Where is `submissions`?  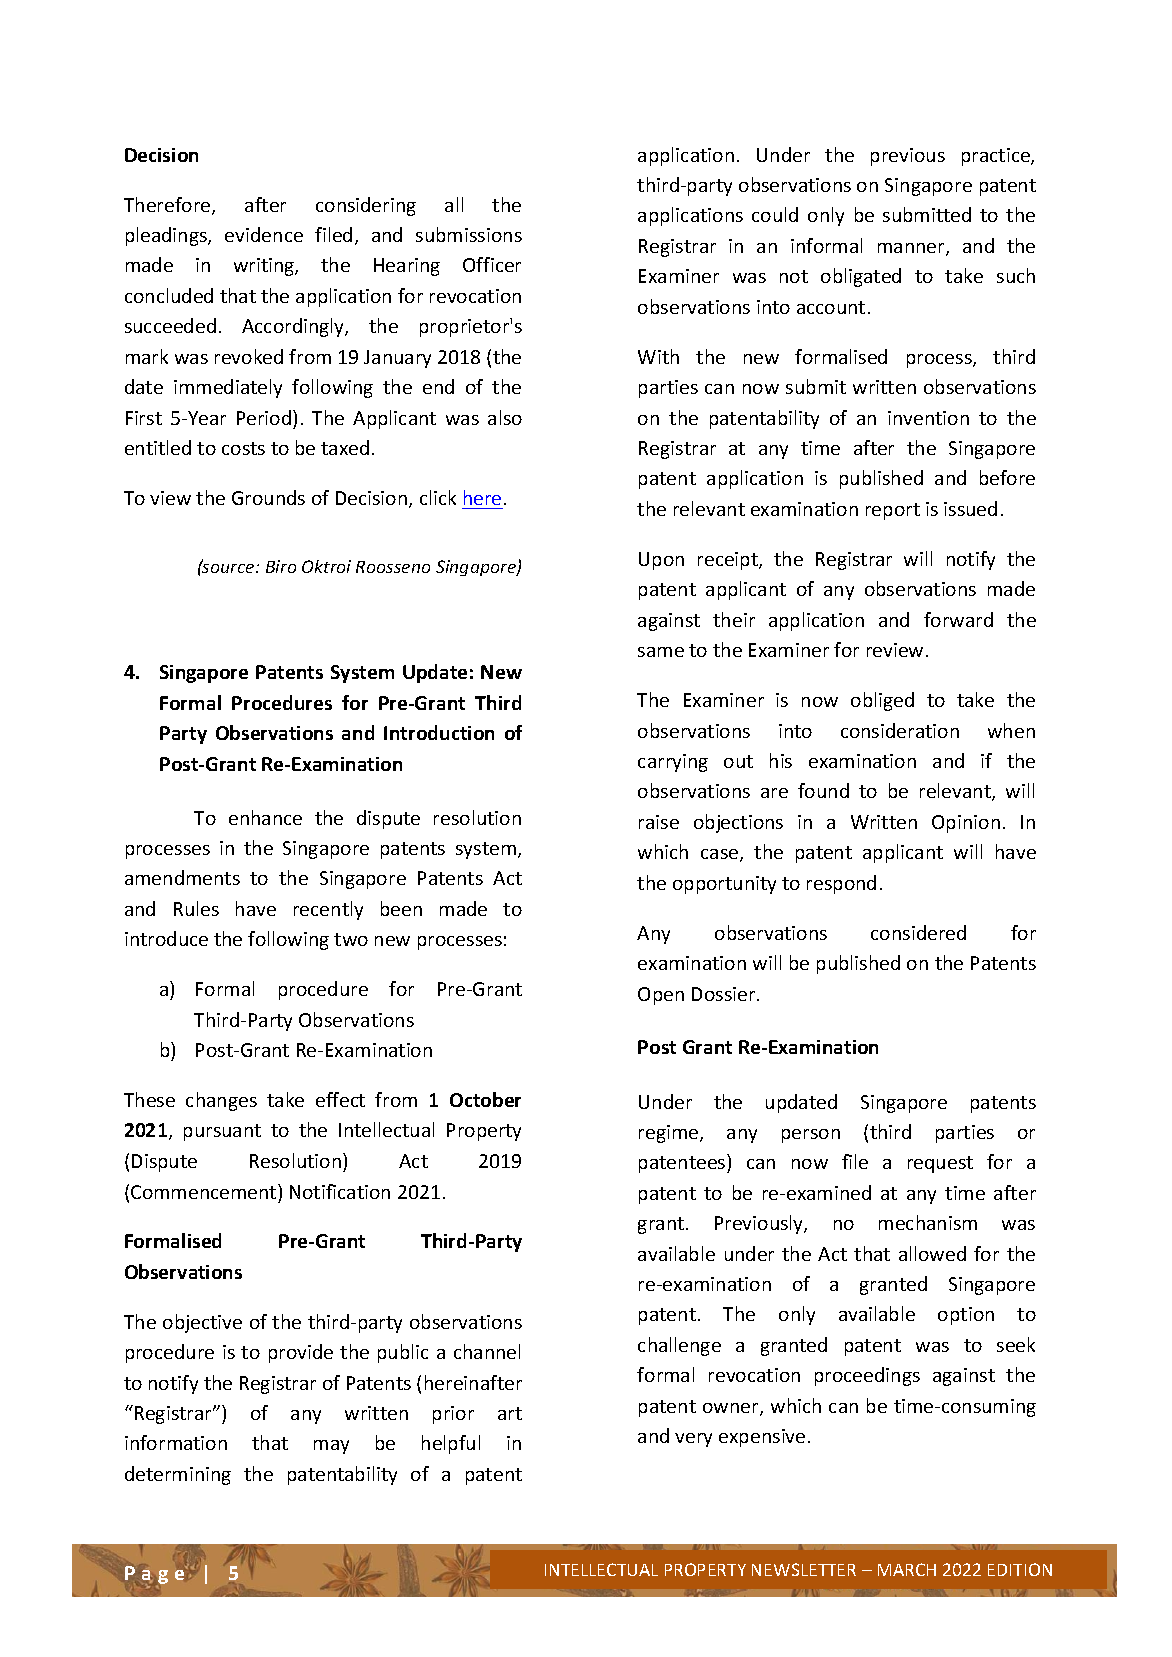 submissions is located at coordinates (469, 234).
